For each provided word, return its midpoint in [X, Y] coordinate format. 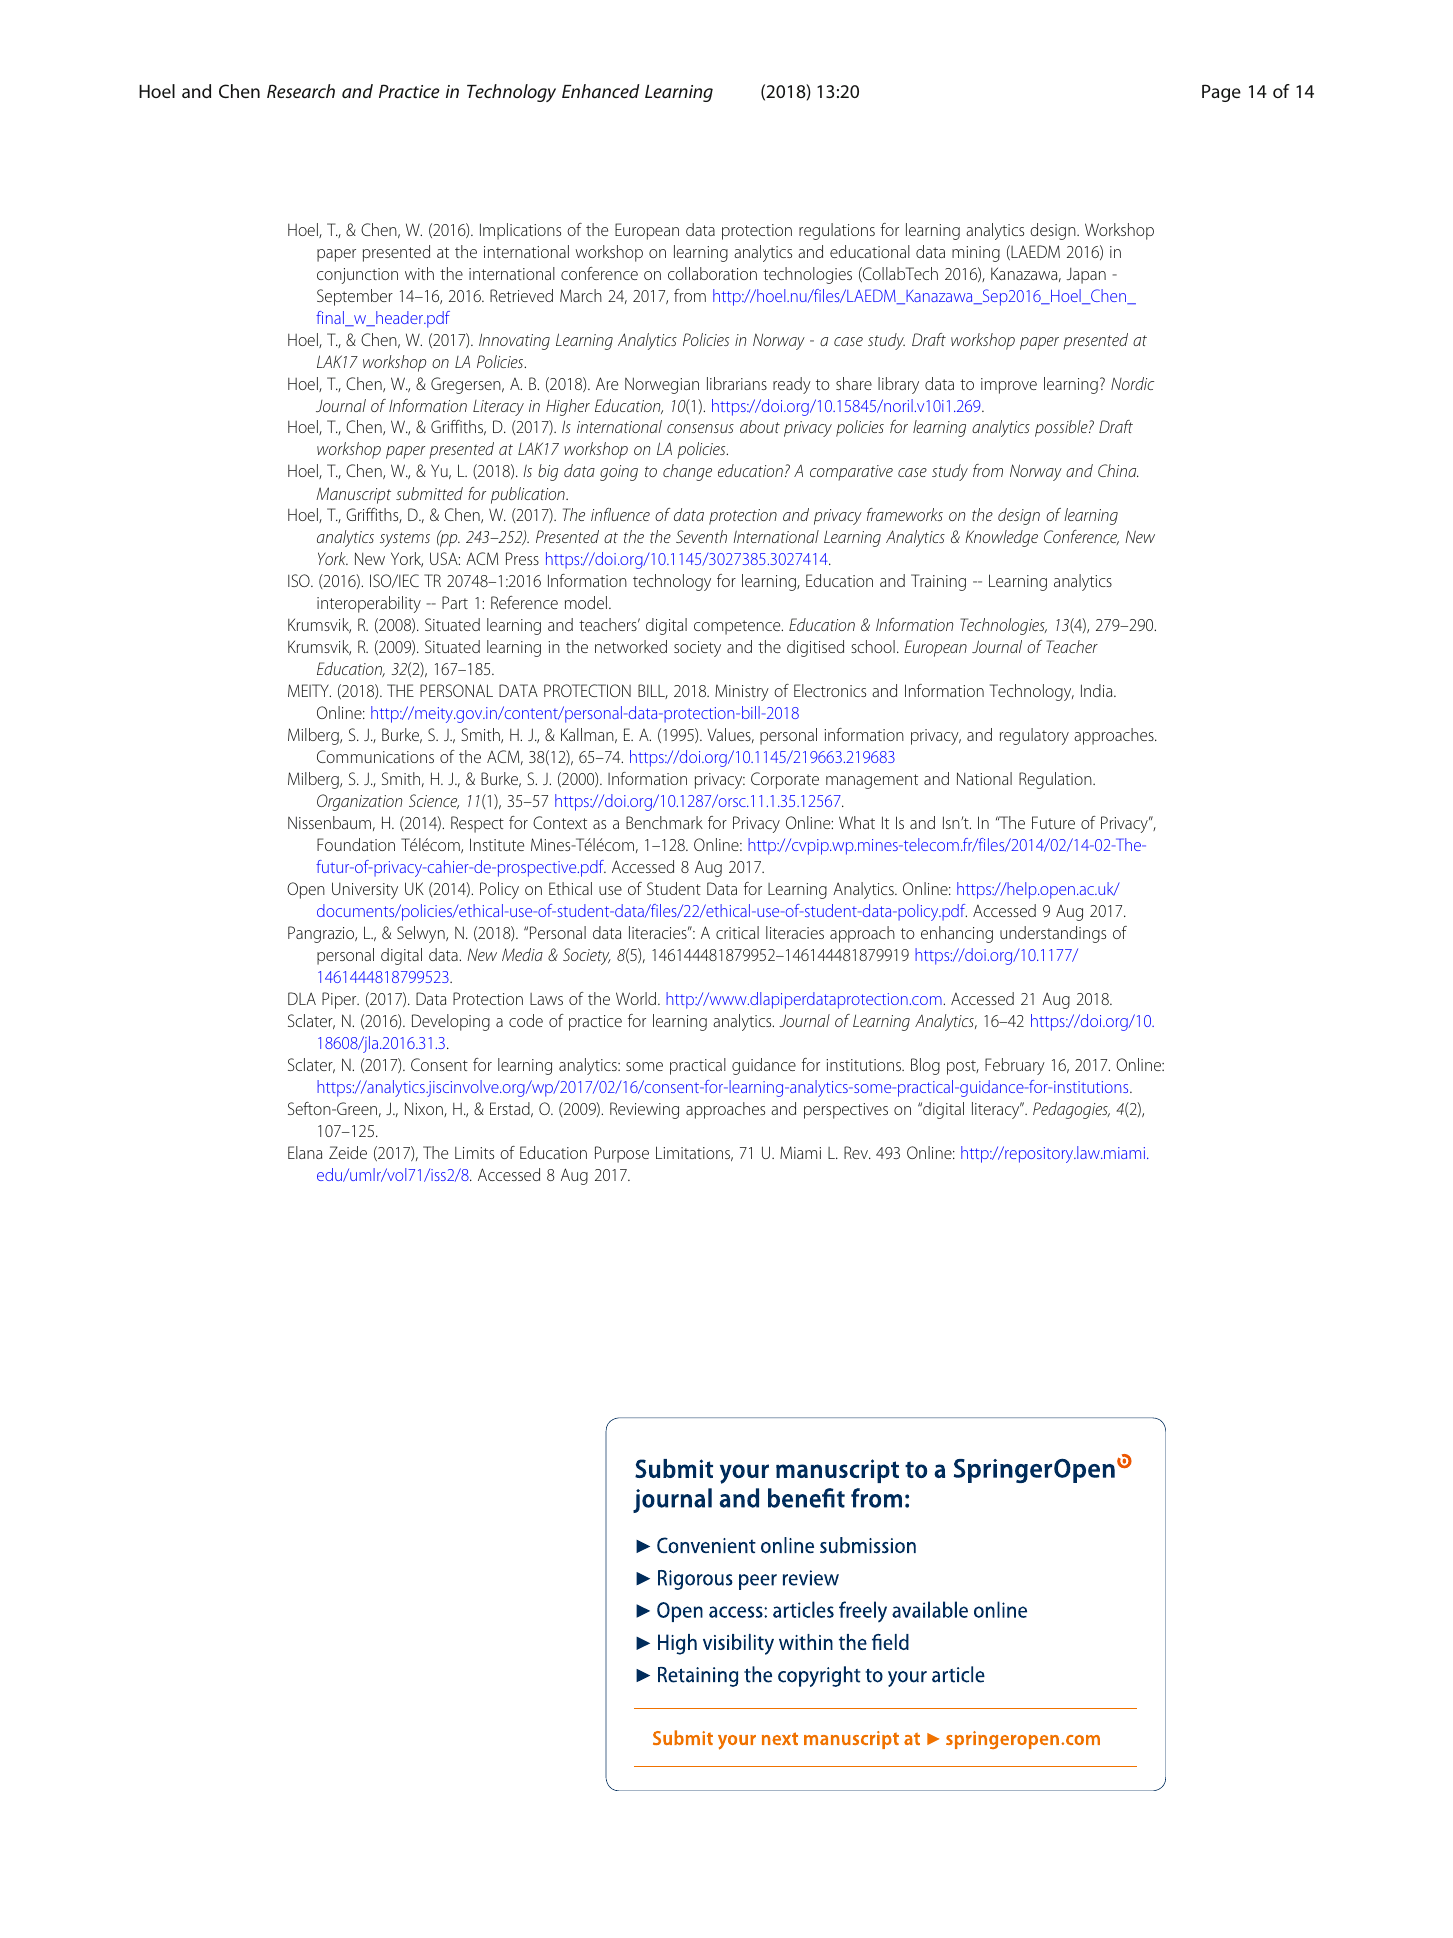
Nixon [425, 1109]
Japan [1086, 276]
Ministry [742, 692]
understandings [1053, 934]
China [1118, 470]
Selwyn [422, 934]
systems [405, 539]
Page [1221, 93]
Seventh [701, 536]
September [355, 297]
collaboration [712, 273]
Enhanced [601, 91]
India [1098, 690]
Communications [375, 756]
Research [301, 91]
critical [737, 932]
